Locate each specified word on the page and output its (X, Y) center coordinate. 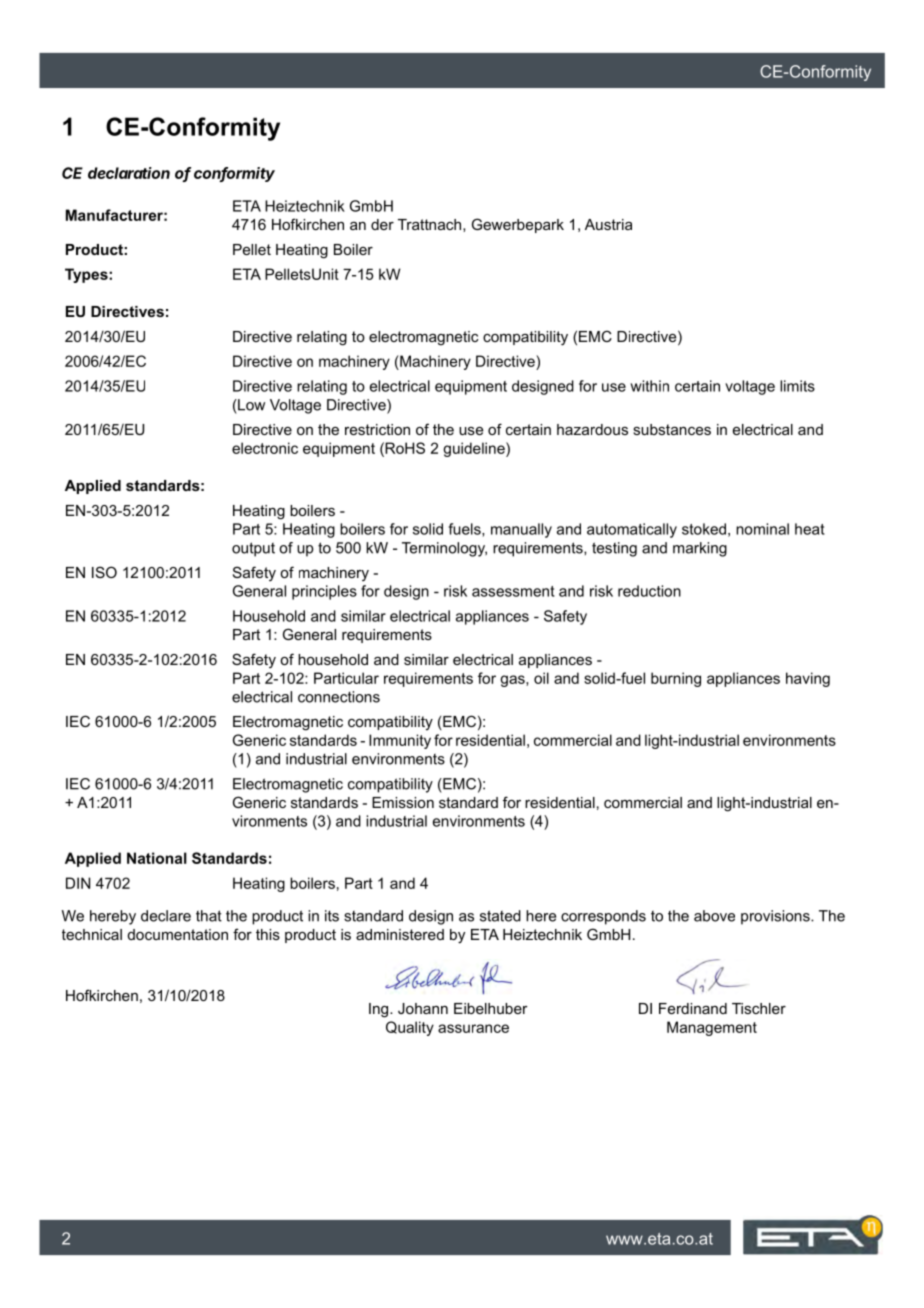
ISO (104, 572)
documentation (178, 934)
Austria (608, 224)
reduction (649, 591)
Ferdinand (693, 1008)
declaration (129, 173)
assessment (513, 591)
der (382, 224)
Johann (423, 1008)
